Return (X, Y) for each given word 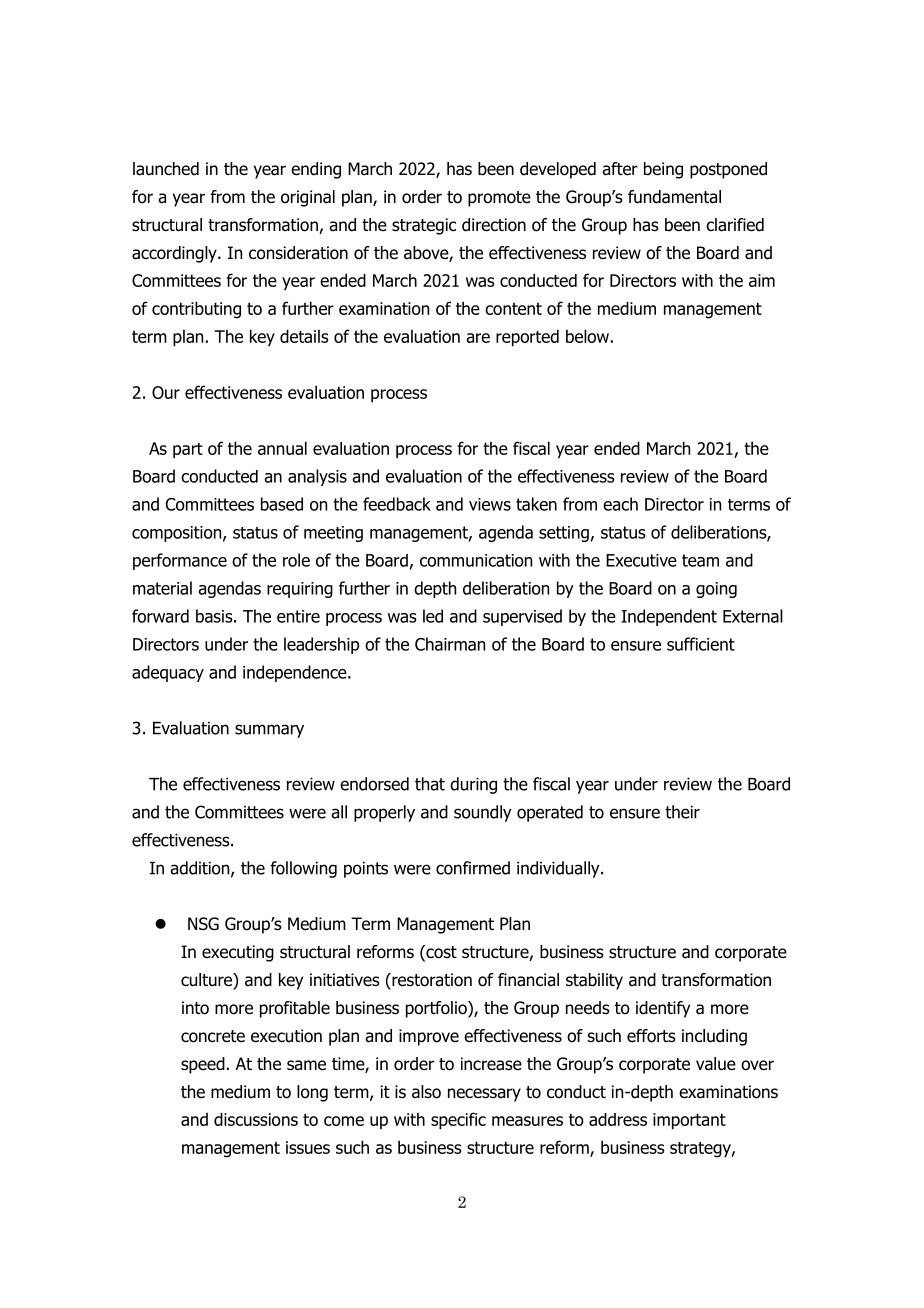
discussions (256, 1119)
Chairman (450, 644)
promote (499, 199)
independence (296, 673)
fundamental (674, 197)
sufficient (701, 644)
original (308, 198)
